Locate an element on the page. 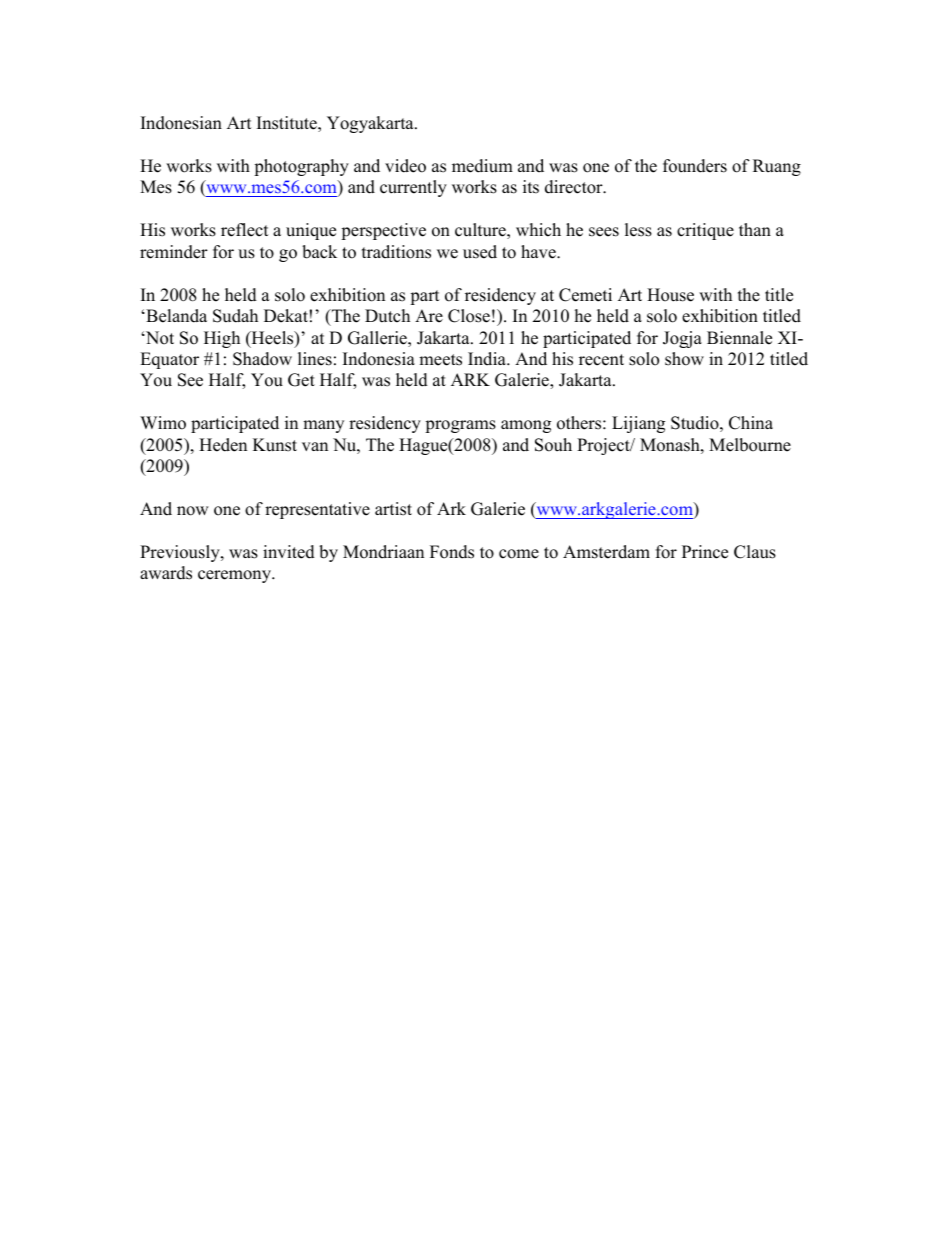 The height and width of the page is (1233, 952). ceremony is located at coordinates (235, 576).
